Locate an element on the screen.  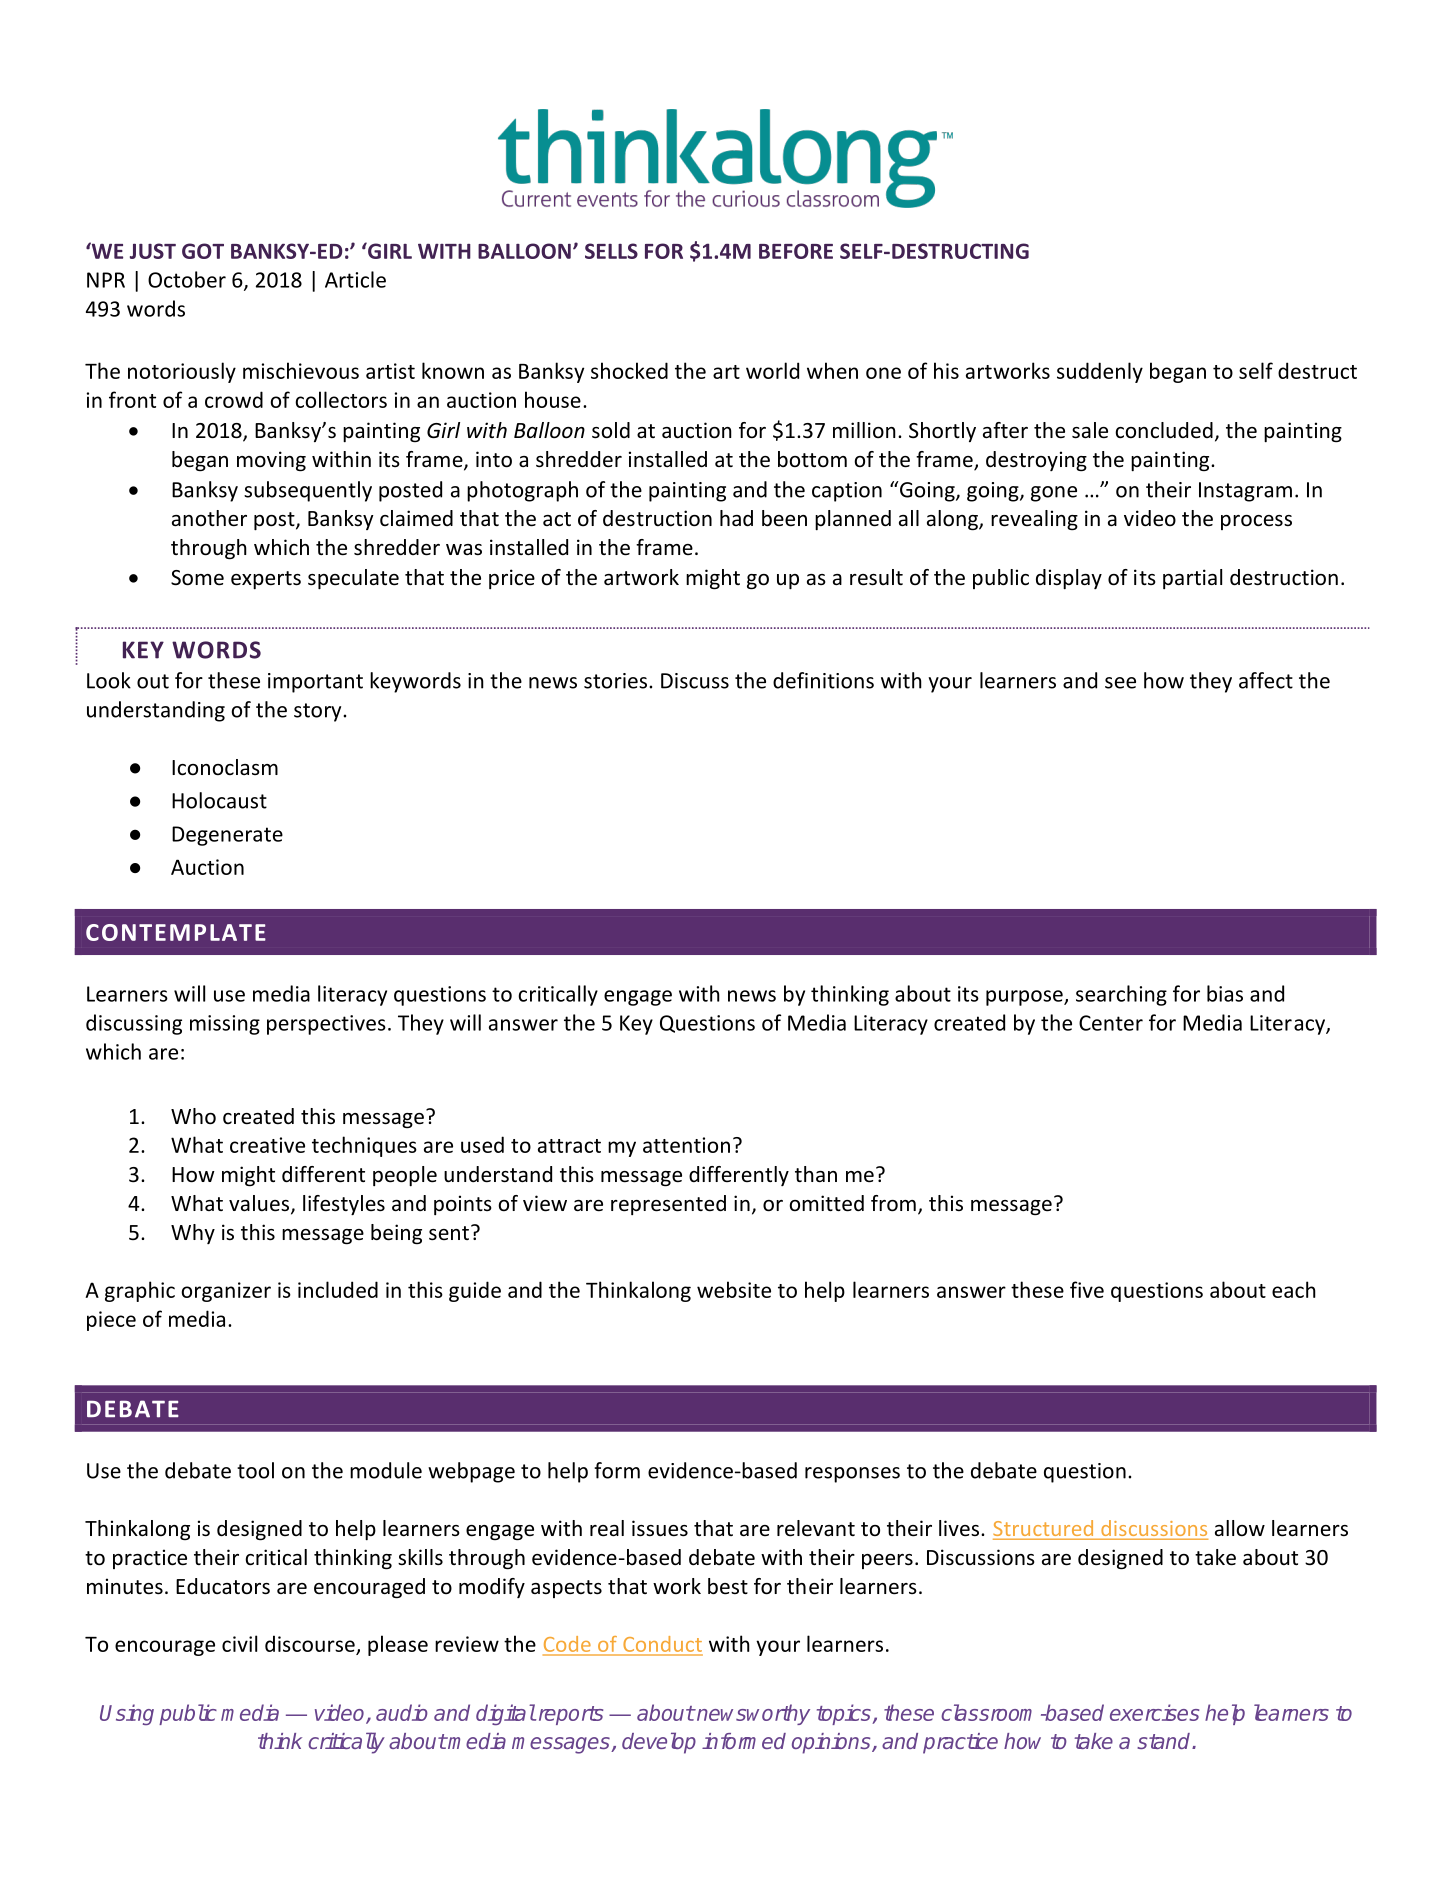
five is located at coordinates (1087, 1289).
